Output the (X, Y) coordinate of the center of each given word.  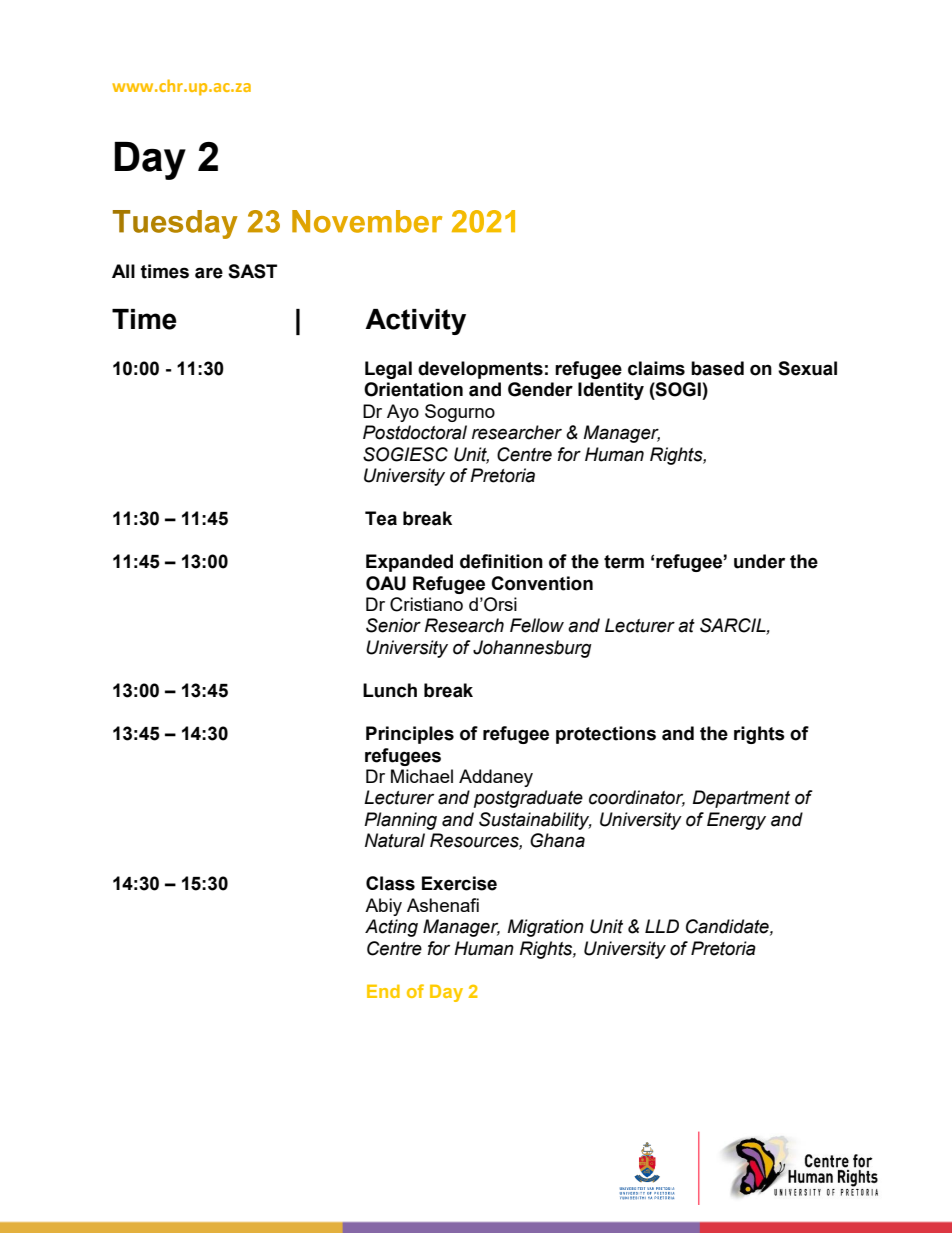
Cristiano (426, 604)
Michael (422, 776)
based (717, 368)
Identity (611, 391)
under (759, 561)
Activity (415, 322)
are (209, 273)
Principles (410, 735)
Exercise (459, 883)
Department (741, 799)
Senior (393, 625)
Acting (391, 928)
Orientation (413, 389)
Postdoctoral (415, 432)
